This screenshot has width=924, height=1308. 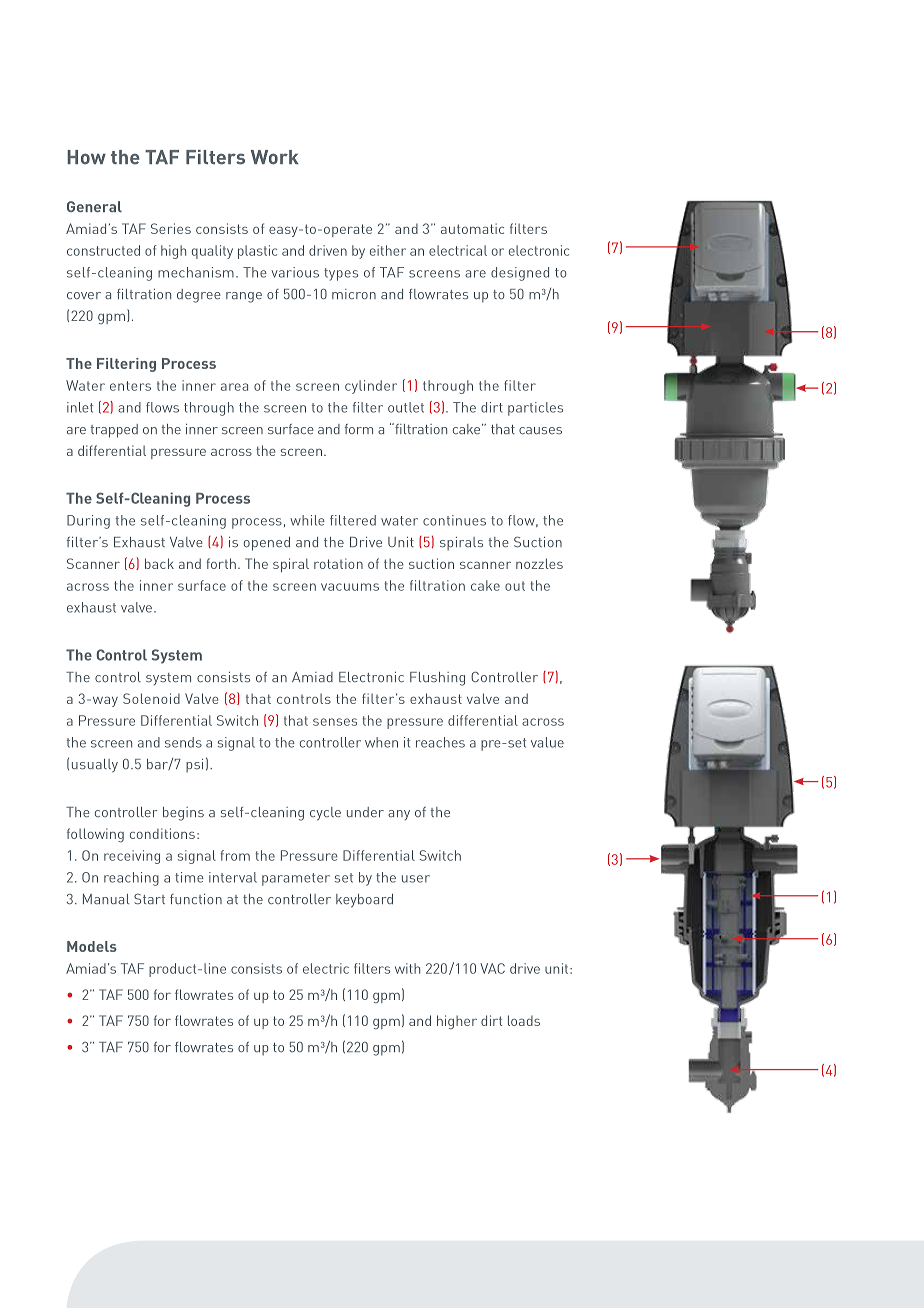 I want to click on Models, so click(x=92, y=946).
